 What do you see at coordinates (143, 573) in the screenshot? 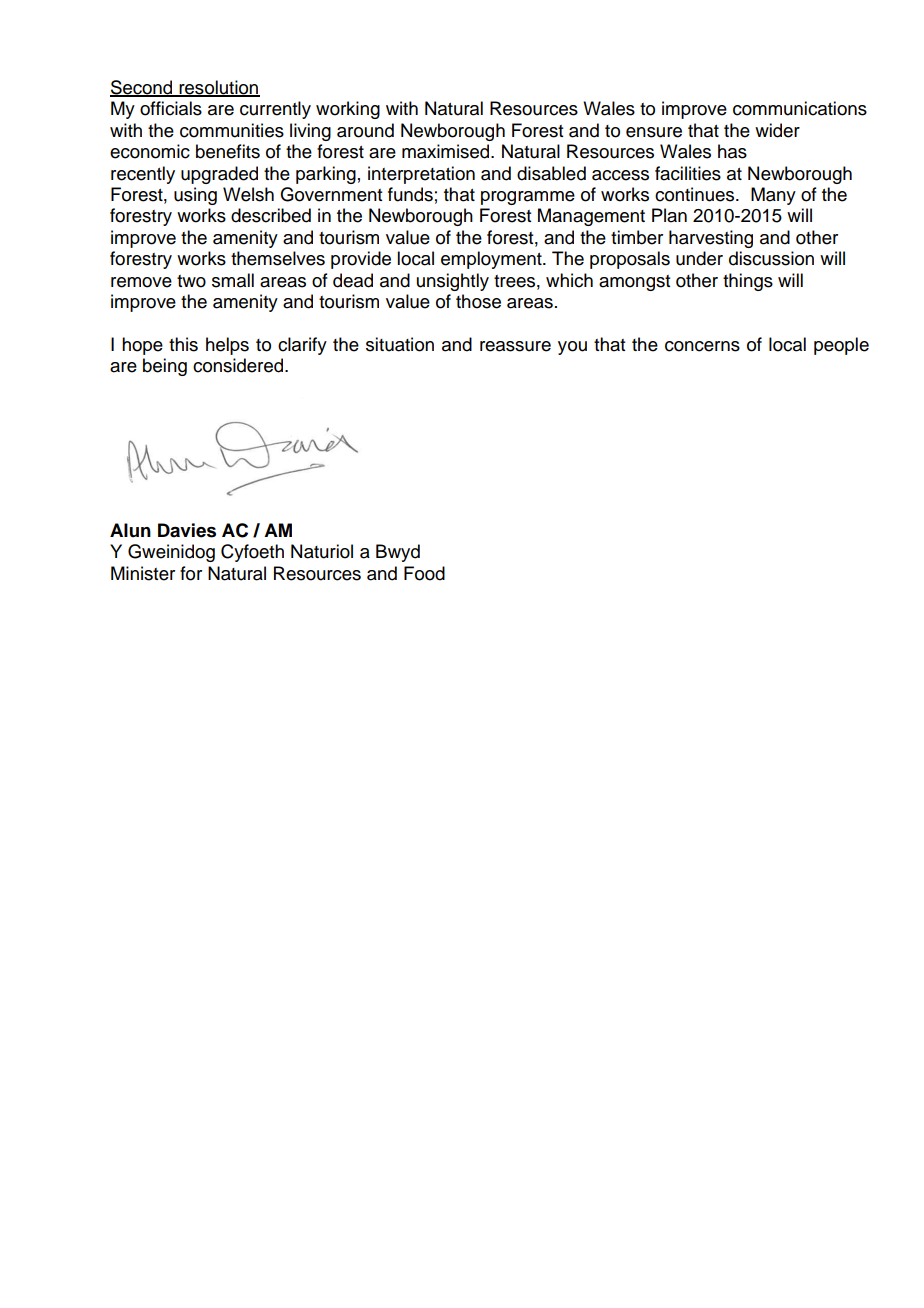
I see `Minister` at bounding box center [143, 573].
